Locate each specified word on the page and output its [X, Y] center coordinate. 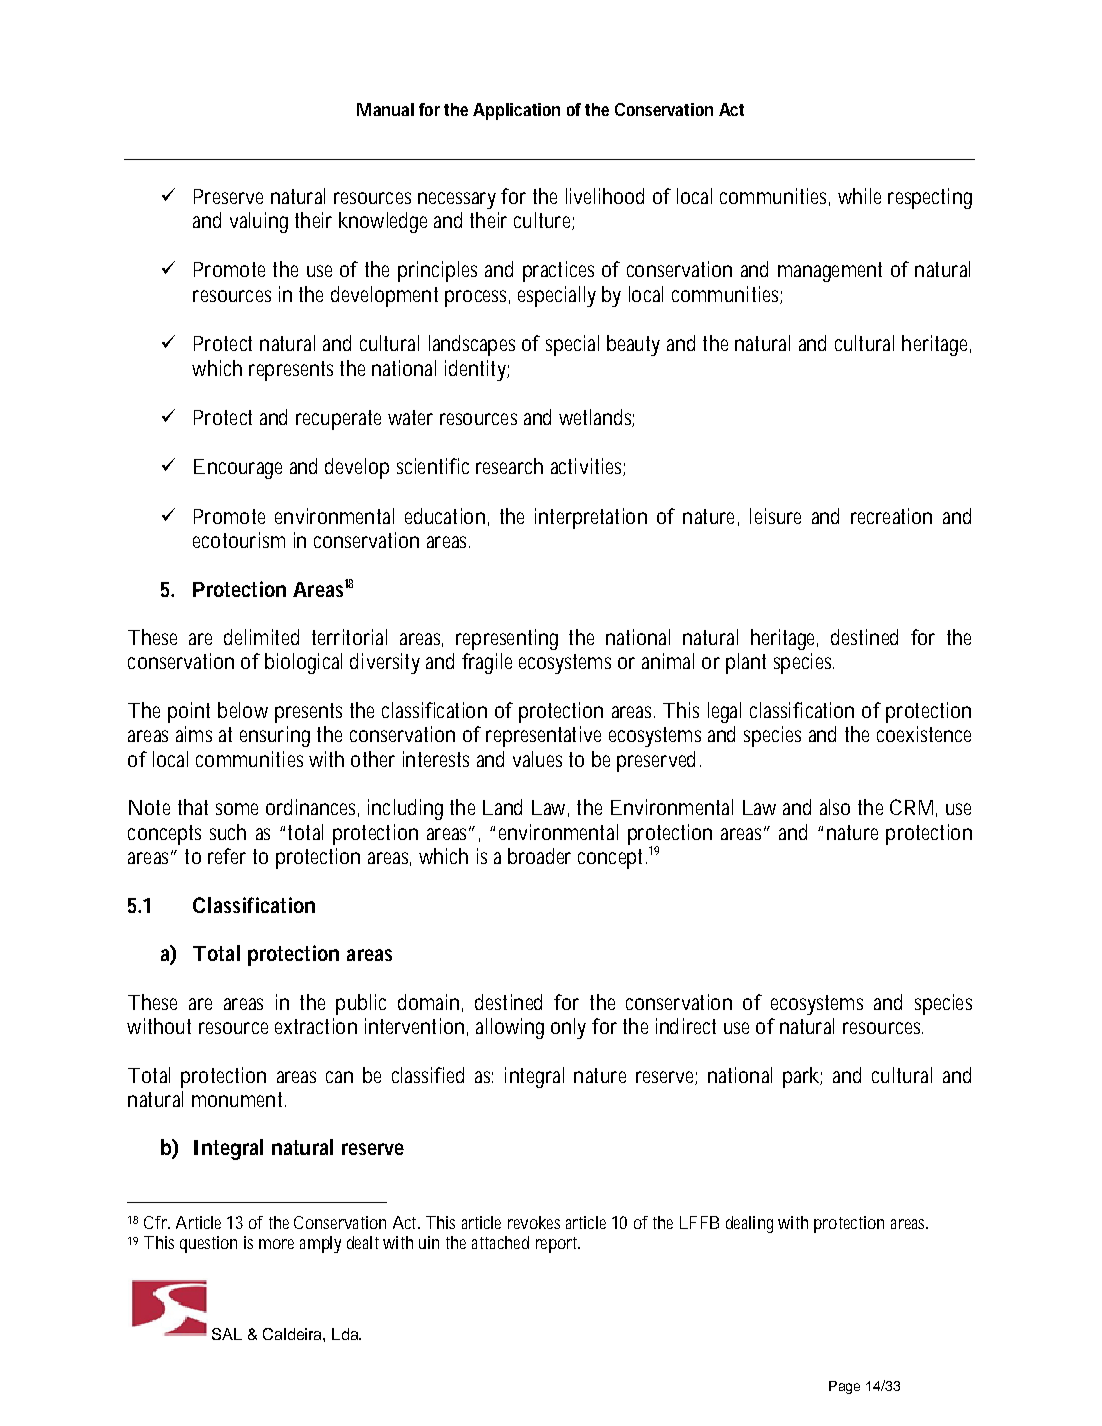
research [509, 466]
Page [844, 1387]
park [801, 1077]
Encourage [238, 469]
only [568, 1028]
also [835, 807]
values [537, 759]
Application [516, 111]
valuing [259, 222]
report [557, 1245]
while [859, 196]
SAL [227, 1334]
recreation [891, 516]
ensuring [275, 736]
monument [237, 1099]
